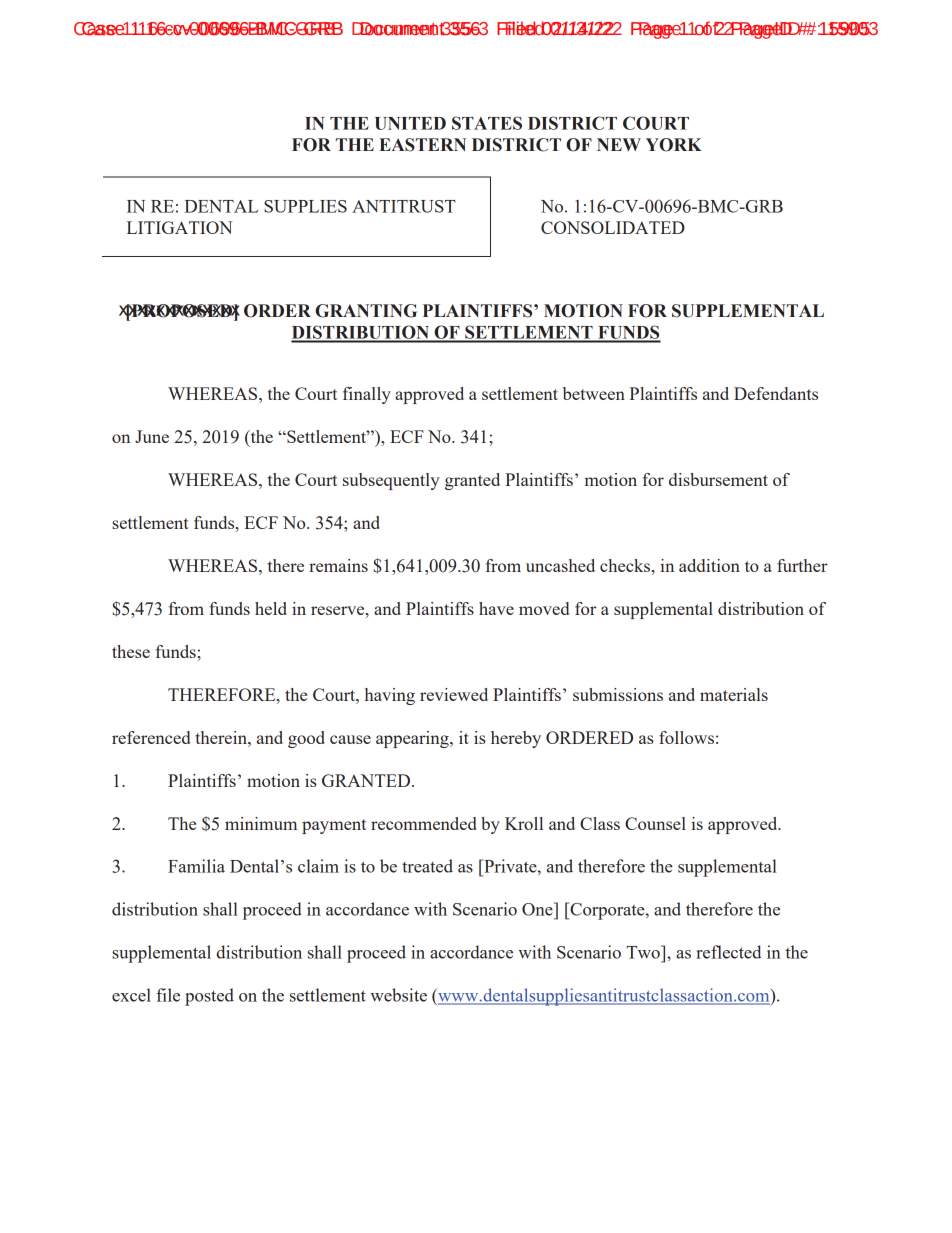 This page has width=952, height=1233. Describe the element at coordinates (398, 995) in the page. I see `website` at that location.
